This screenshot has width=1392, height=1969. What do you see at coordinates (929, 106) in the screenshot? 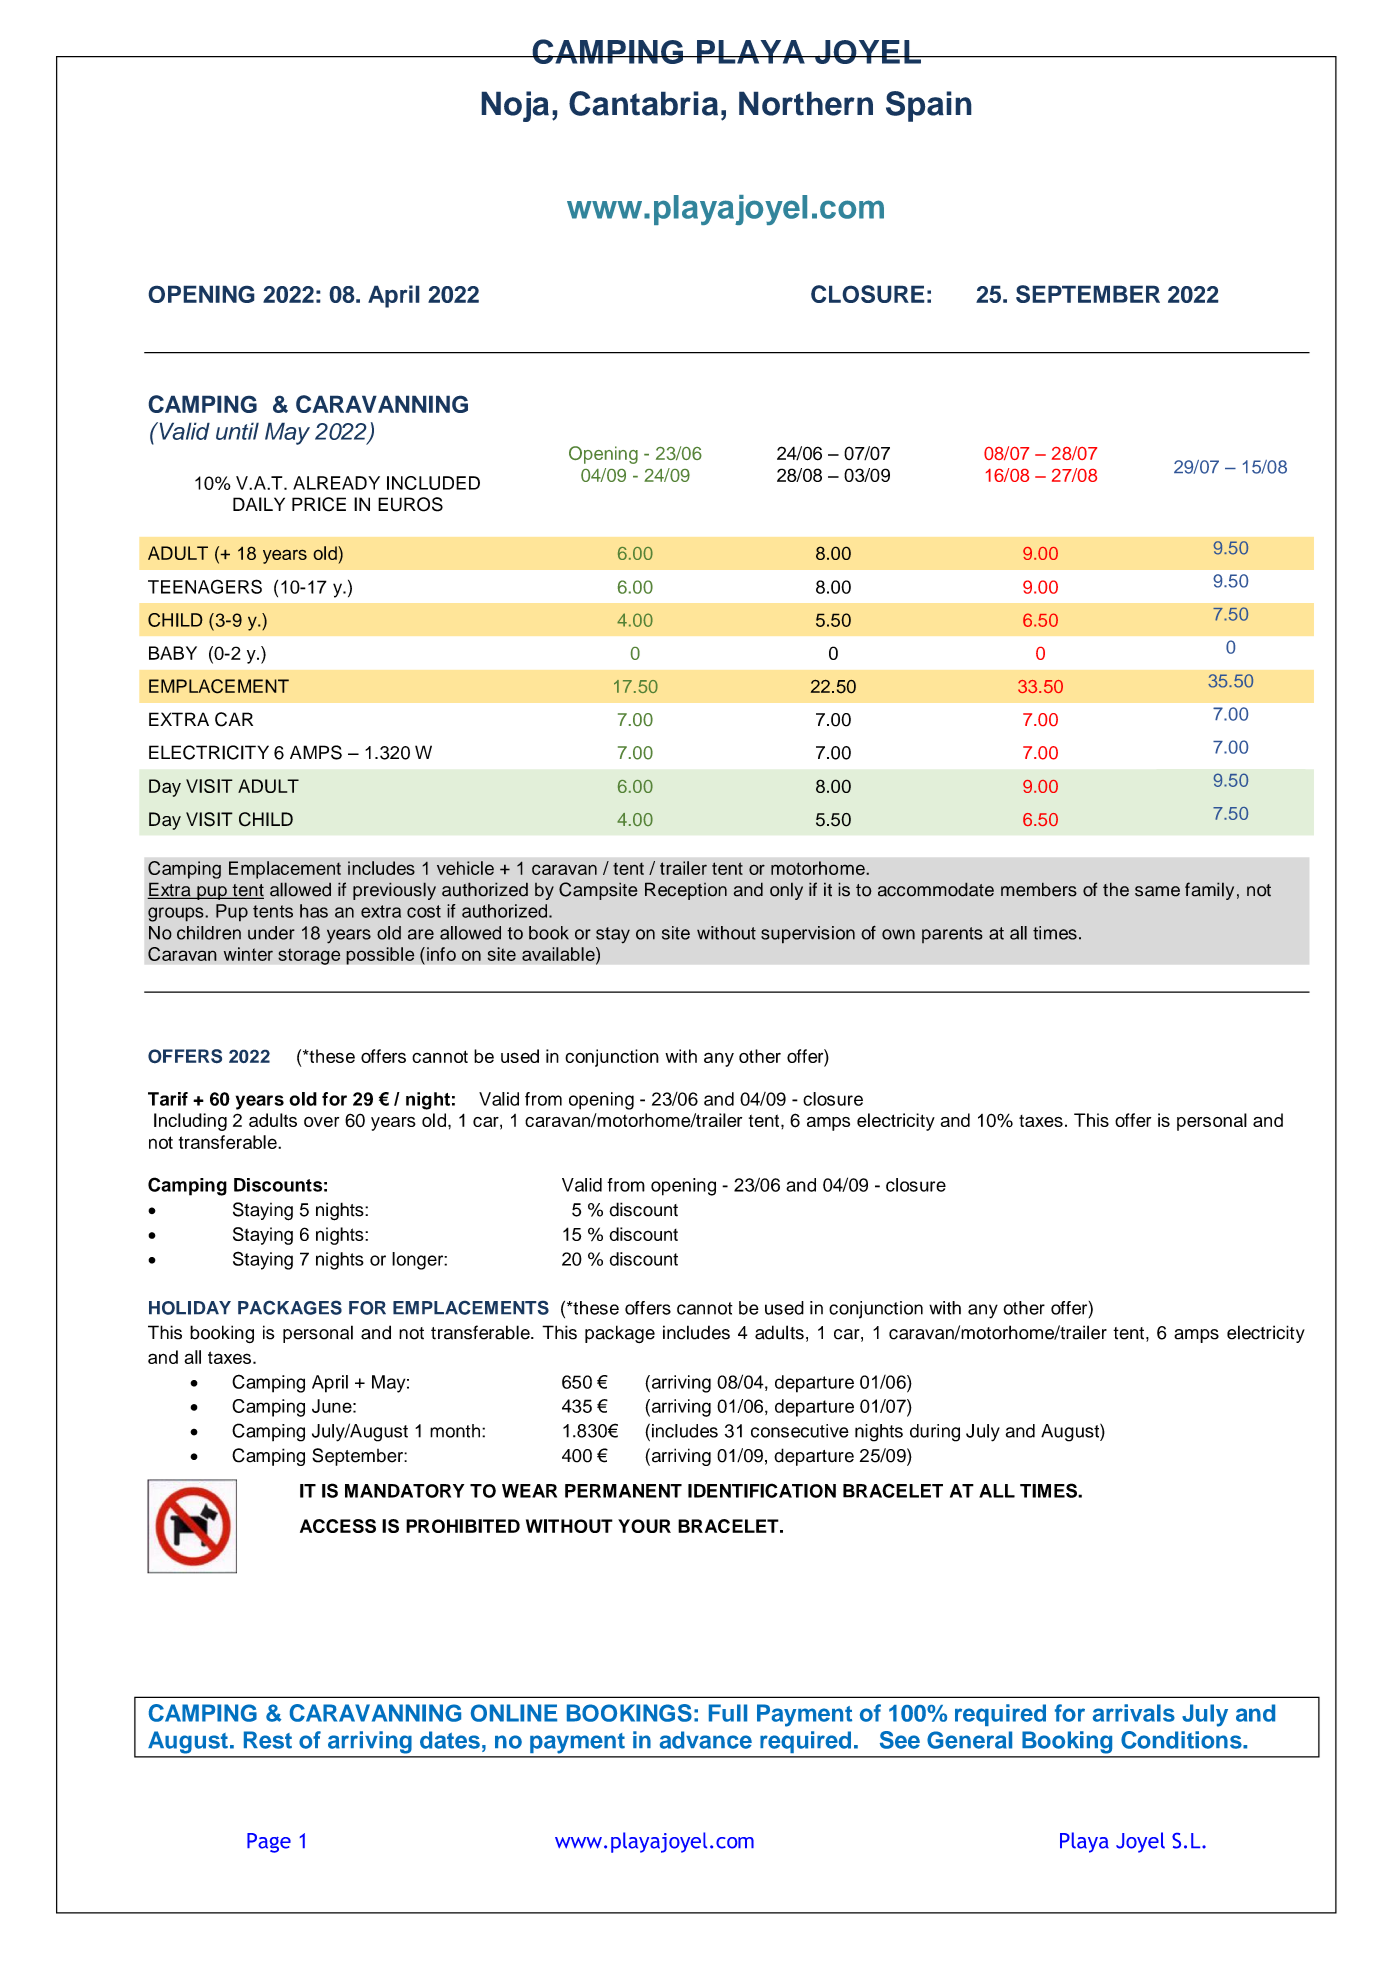
I see `Spain` at bounding box center [929, 106].
